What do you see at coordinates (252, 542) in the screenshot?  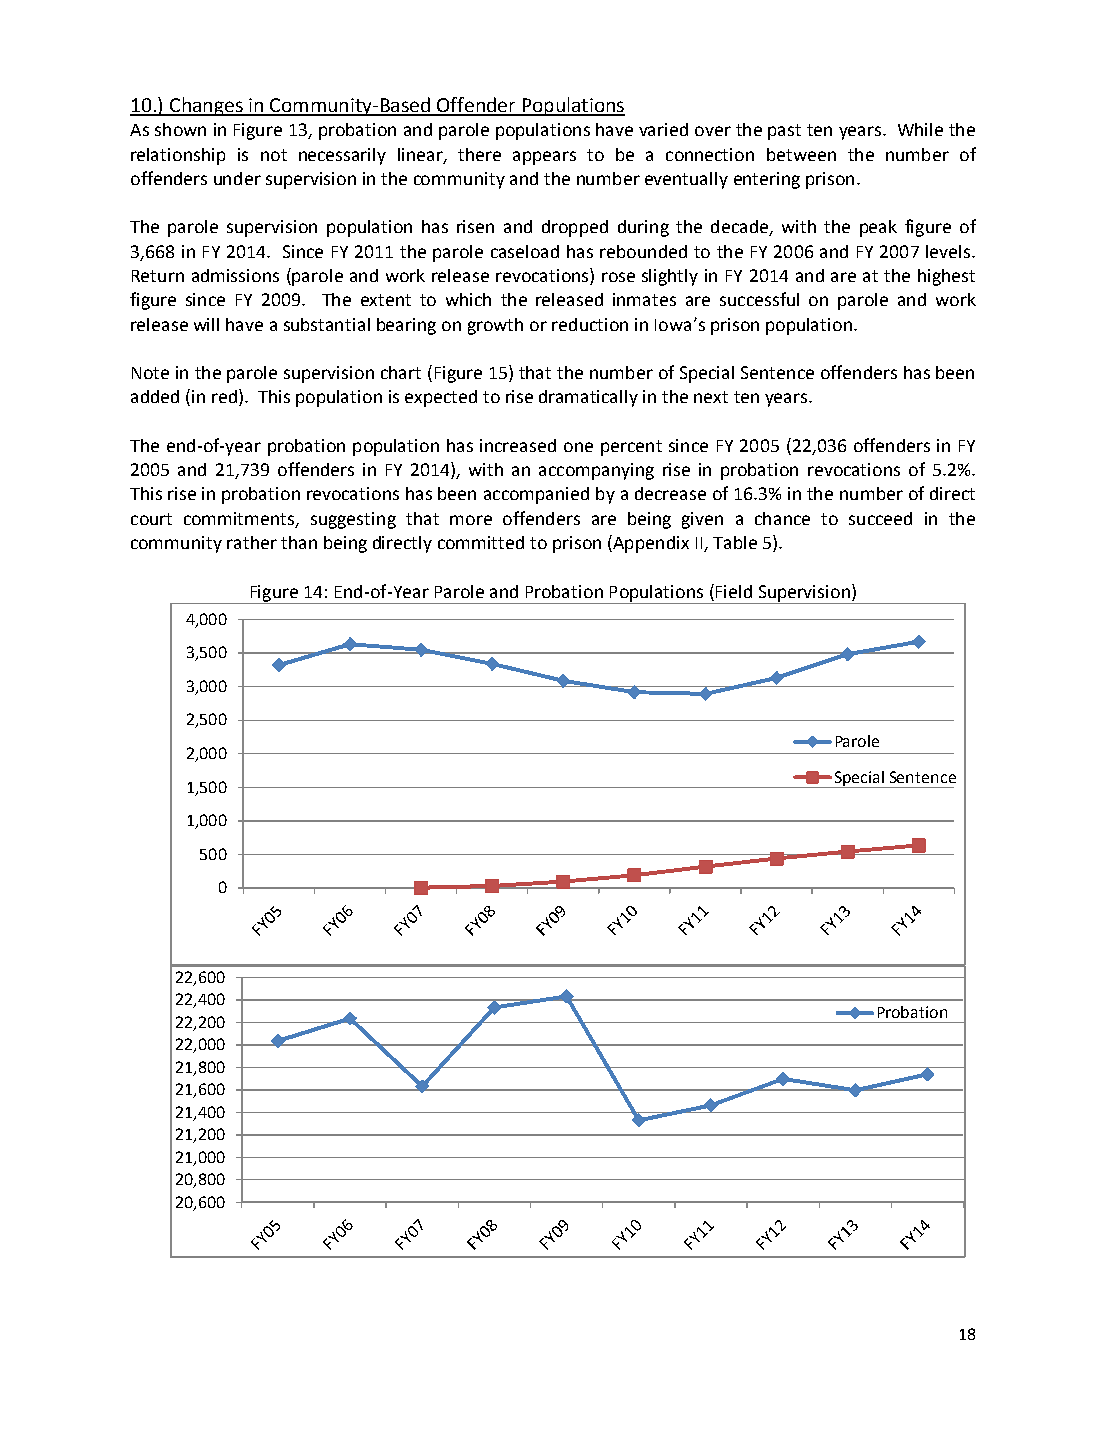 I see `rather` at bounding box center [252, 542].
